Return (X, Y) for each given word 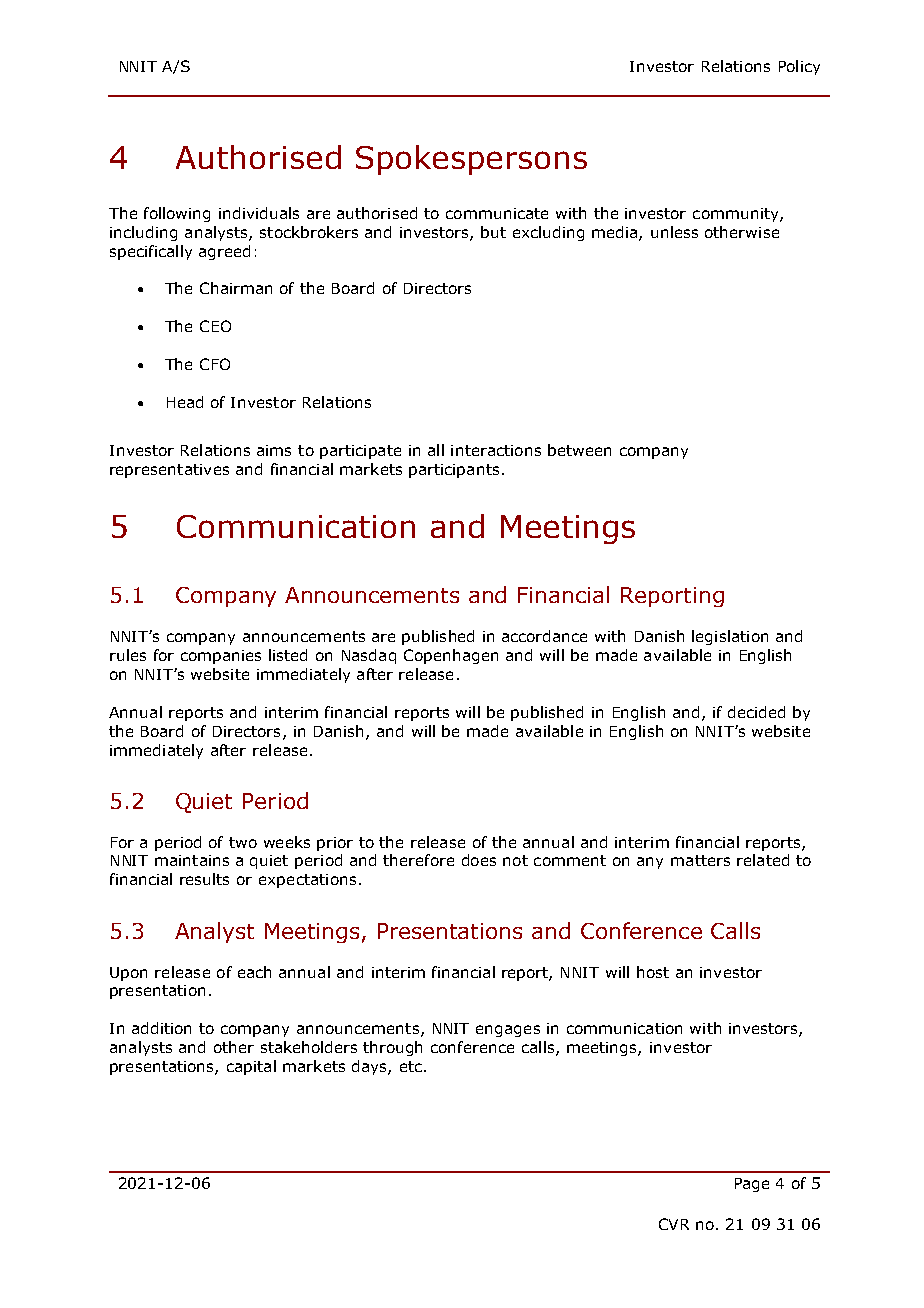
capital (251, 1067)
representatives (169, 471)
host (653, 972)
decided (756, 712)
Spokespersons (471, 160)
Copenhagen (451, 656)
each (254, 972)
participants (454, 471)
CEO (215, 326)
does (479, 860)
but (493, 232)
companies (221, 657)
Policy (799, 67)
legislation (730, 637)
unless (674, 232)
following (177, 214)
